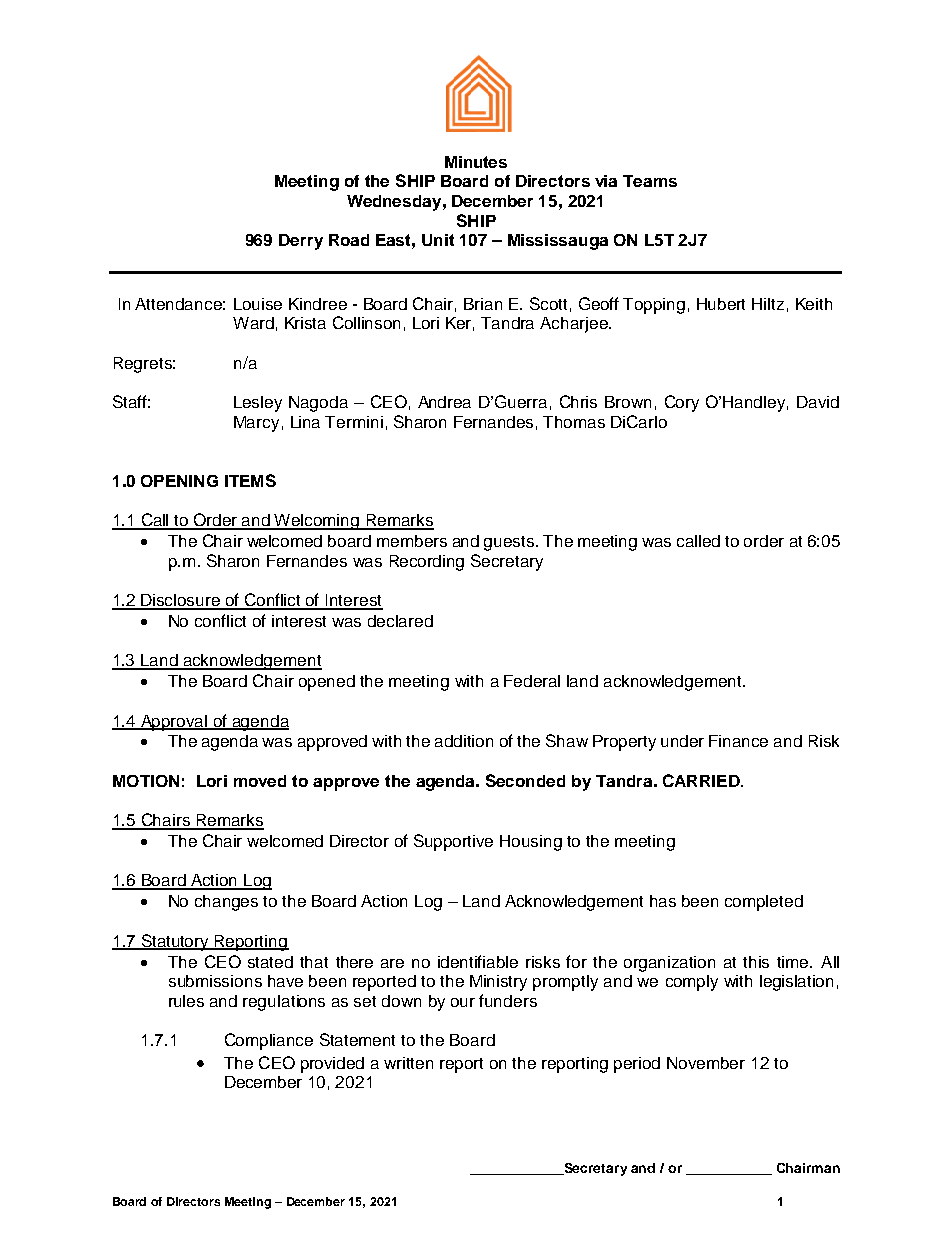  Describe the element at coordinates (400, 621) in the document. I see `declared` at that location.
